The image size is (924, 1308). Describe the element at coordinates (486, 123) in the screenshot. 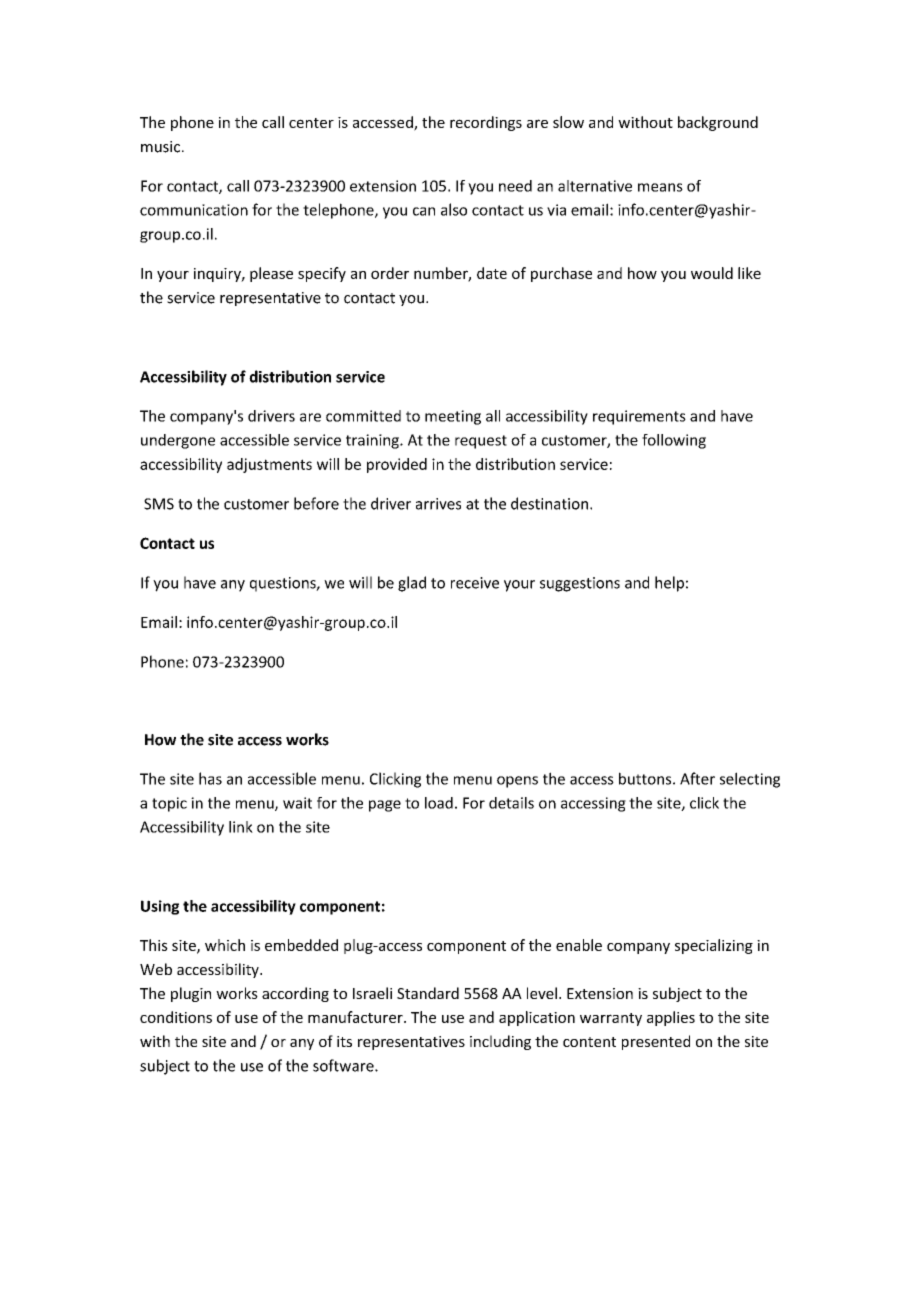

I see `recordings` at that location.
